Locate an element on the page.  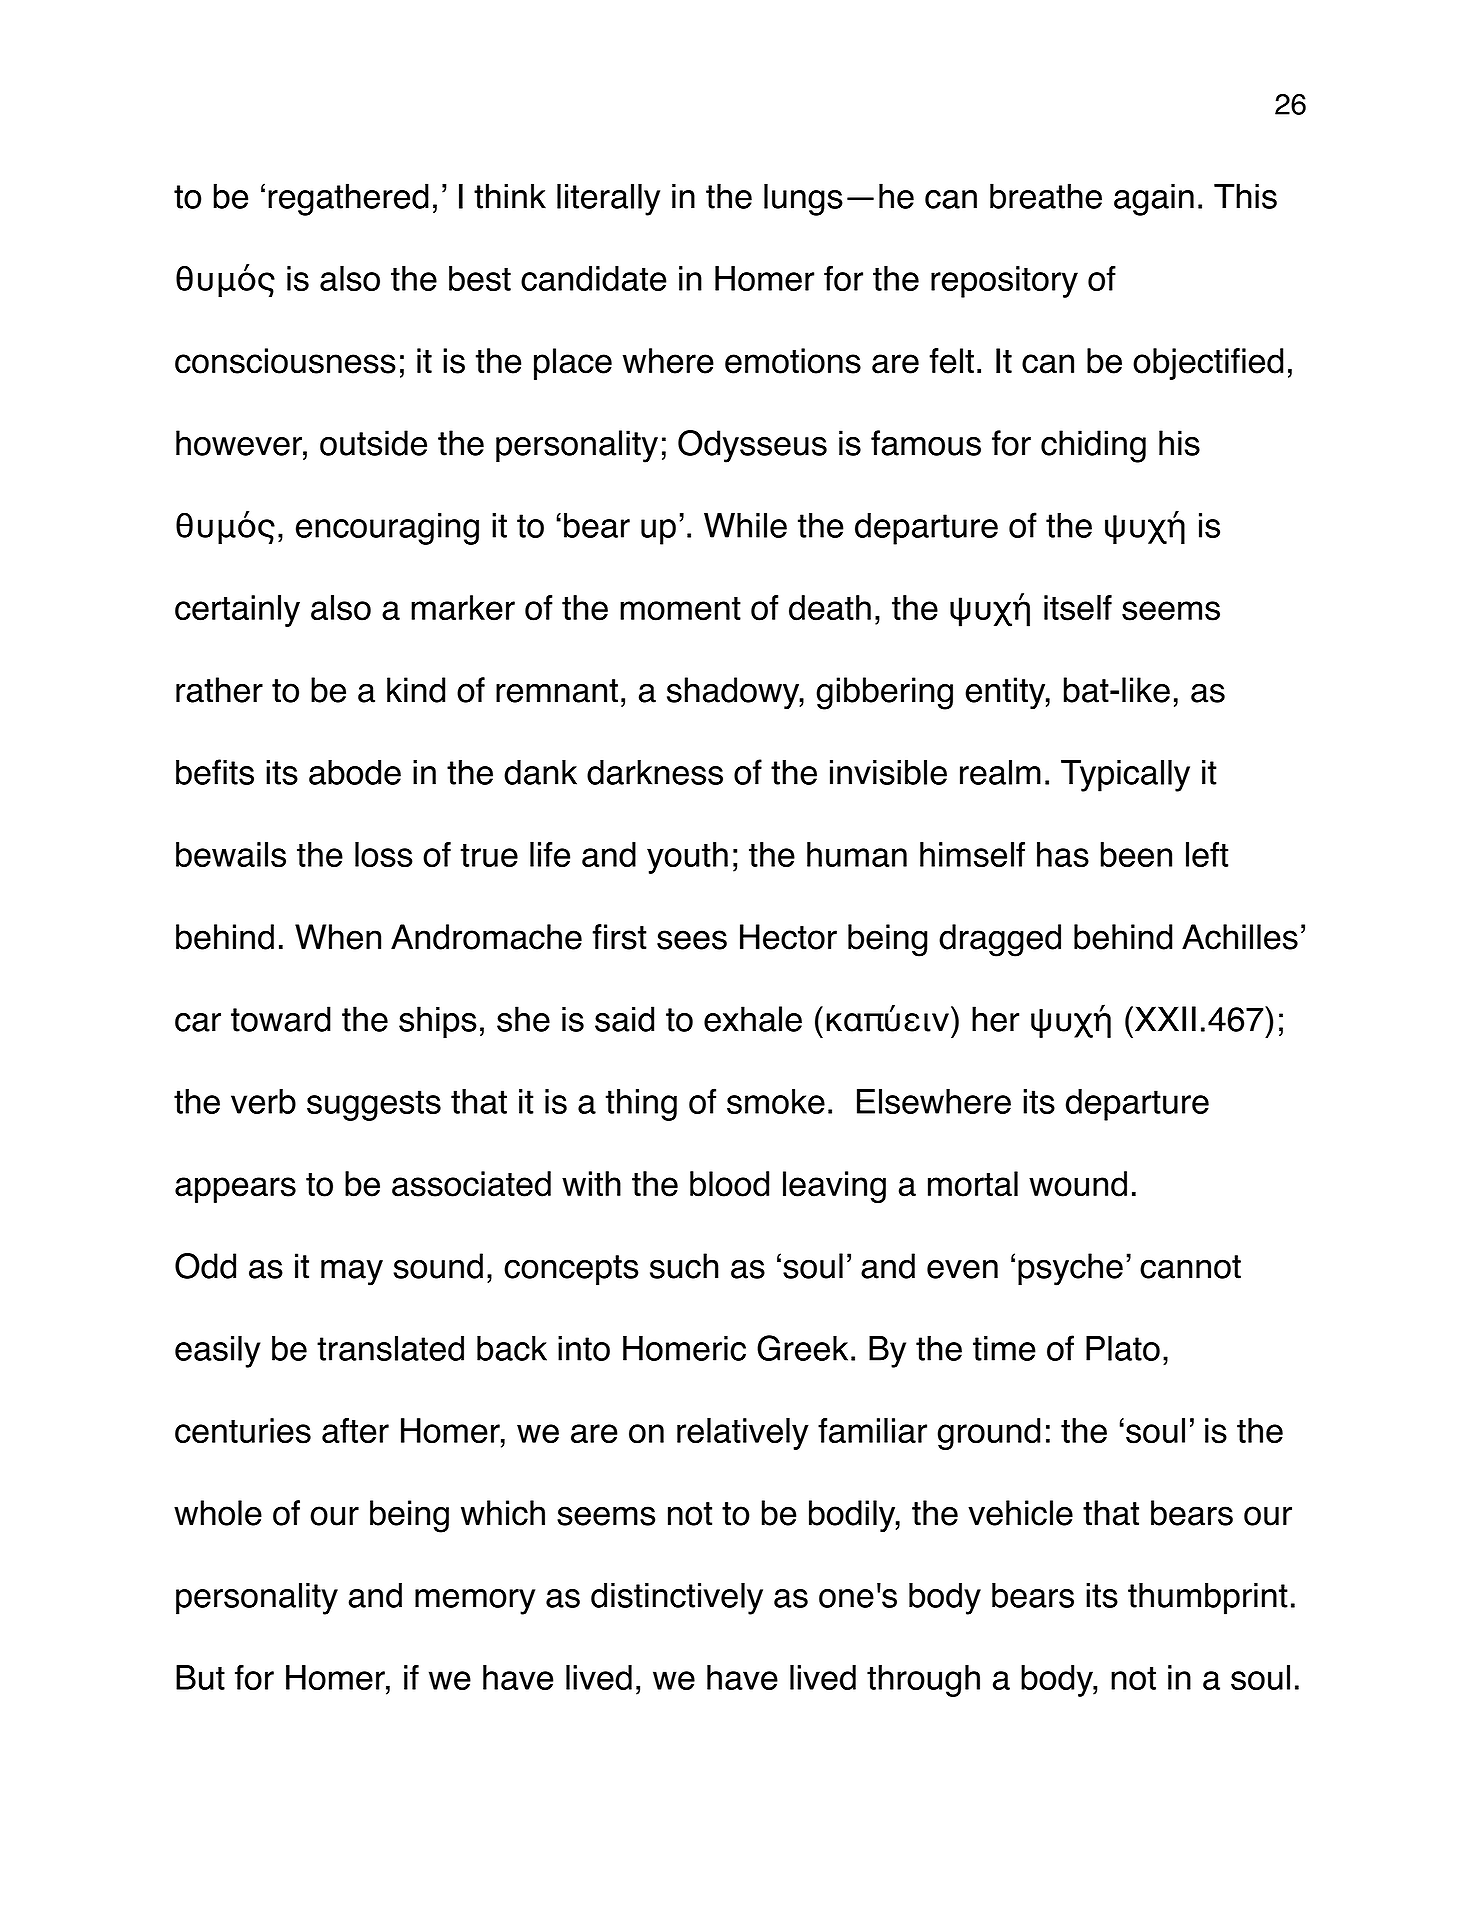
been is located at coordinates (1136, 854).
